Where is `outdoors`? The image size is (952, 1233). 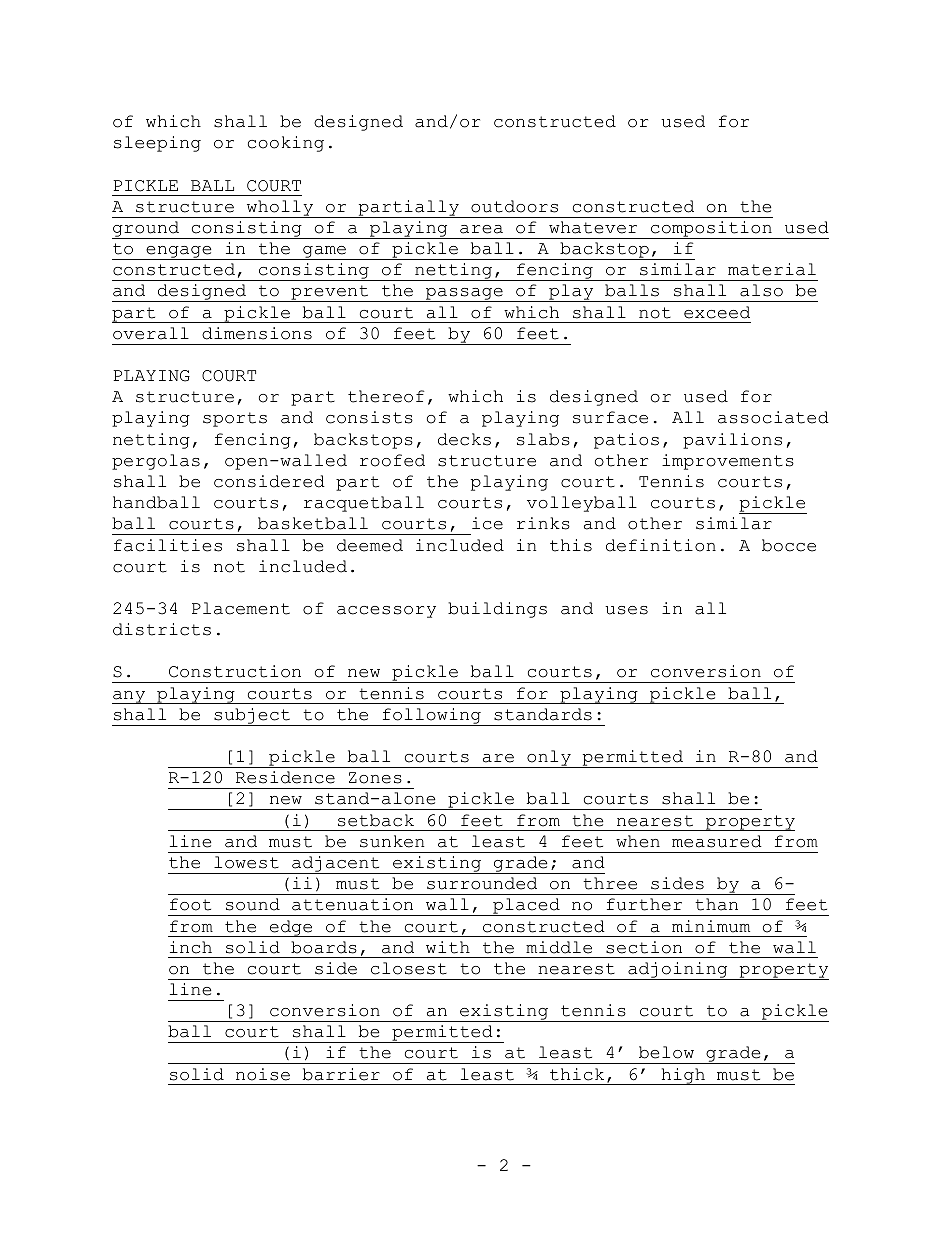 outdoors is located at coordinates (514, 206).
